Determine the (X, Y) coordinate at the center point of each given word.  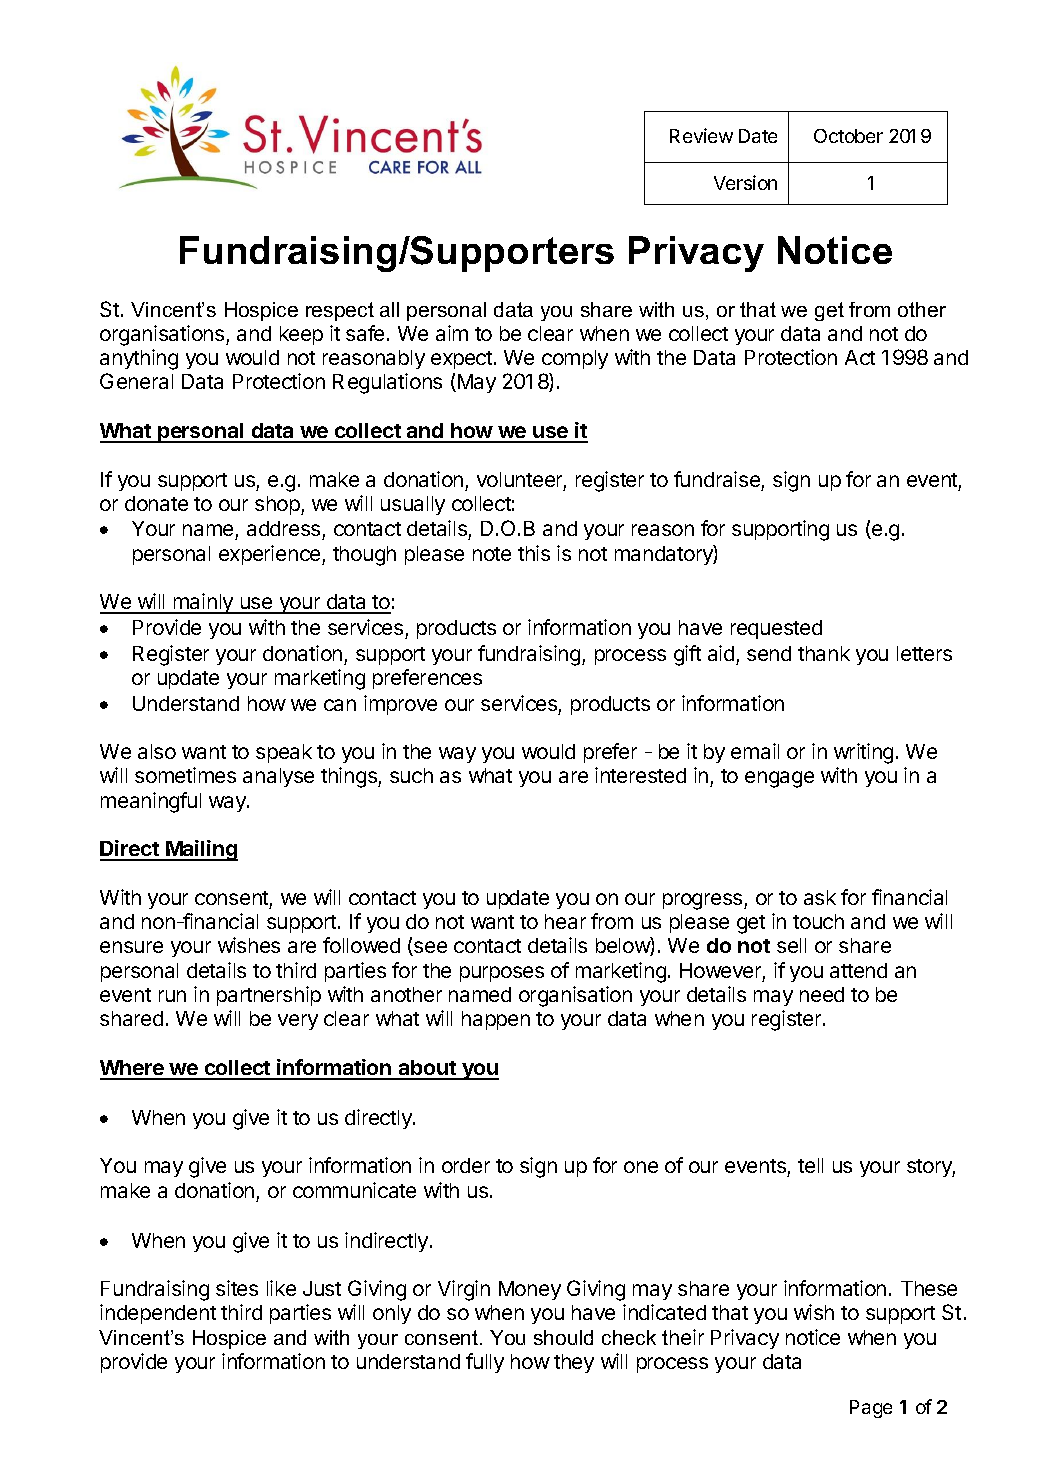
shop (278, 505)
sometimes (185, 775)
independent (158, 1314)
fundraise (717, 479)
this (534, 553)
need (822, 994)
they (574, 1363)
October (848, 136)
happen (496, 1020)
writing (863, 753)
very (298, 1022)
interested (640, 775)
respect (340, 311)
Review (701, 135)
